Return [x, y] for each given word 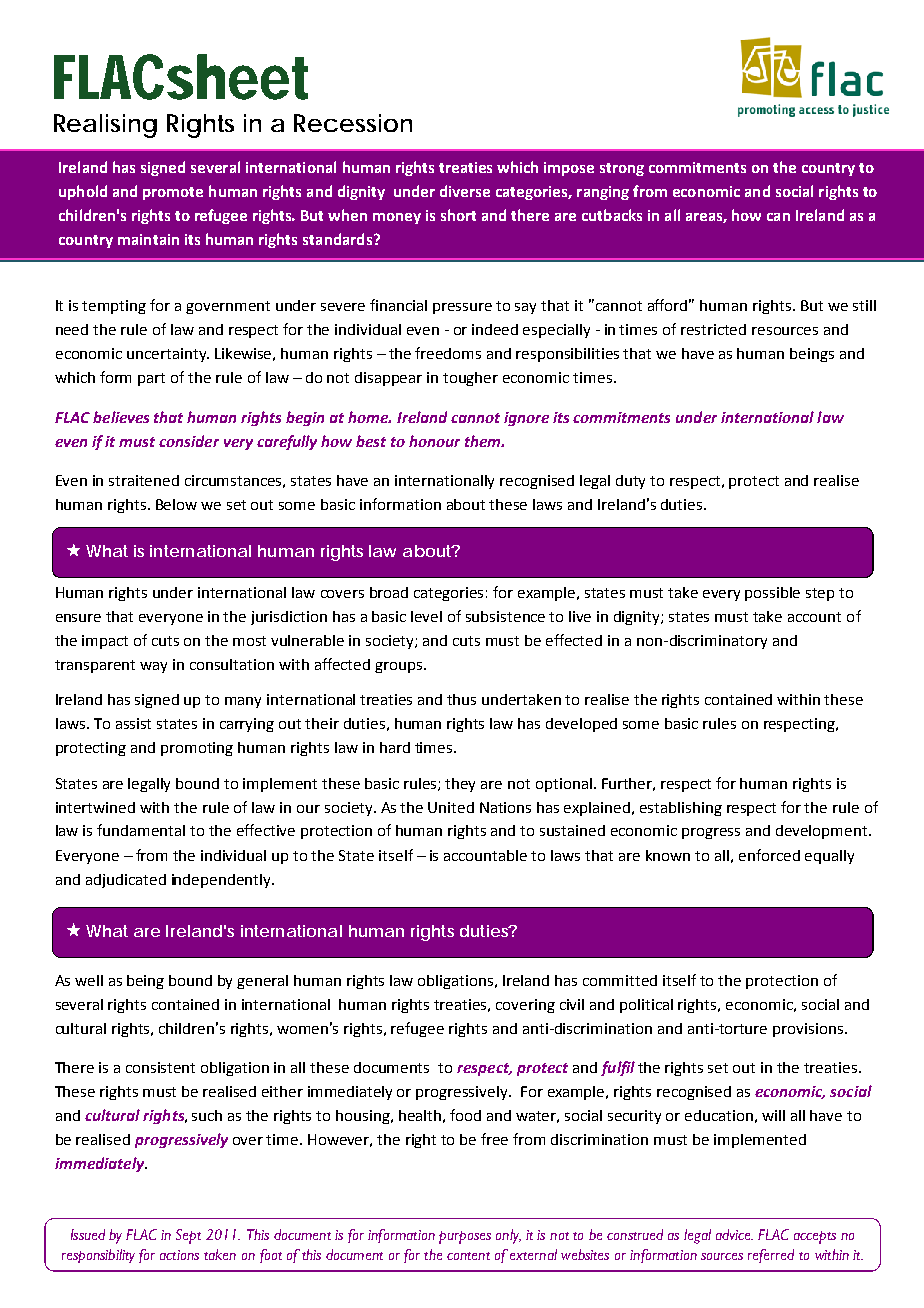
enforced [769, 855]
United [451, 807]
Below [176, 504]
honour [434, 441]
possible [772, 594]
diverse [465, 191]
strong [622, 169]
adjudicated [126, 881]
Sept [188, 1236]
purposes [465, 1237]
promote [173, 193]
